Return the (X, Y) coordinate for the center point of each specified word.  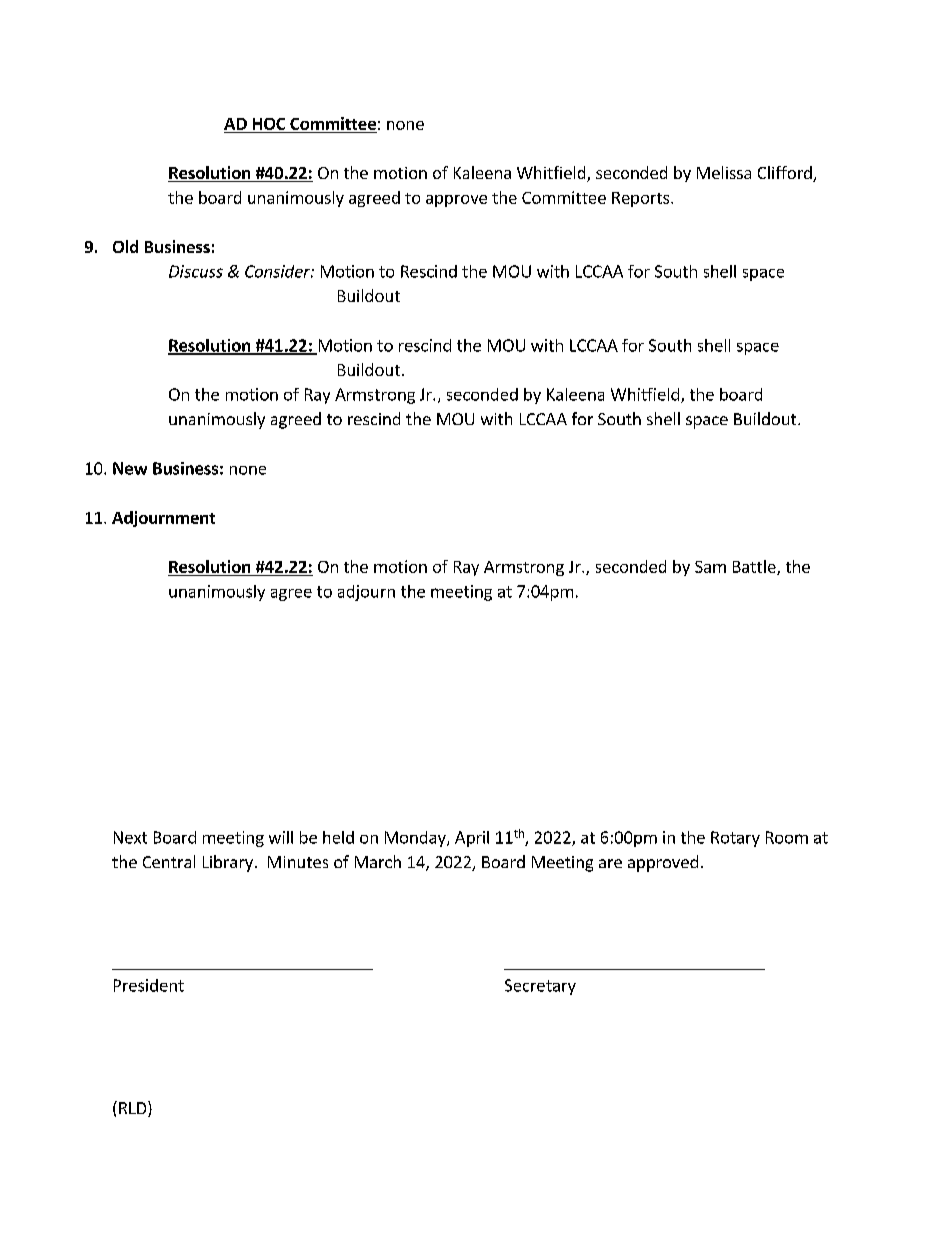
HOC (269, 125)
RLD (134, 1109)
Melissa (724, 172)
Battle (755, 567)
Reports (642, 199)
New (130, 468)
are (610, 863)
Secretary (540, 987)
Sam (710, 567)
